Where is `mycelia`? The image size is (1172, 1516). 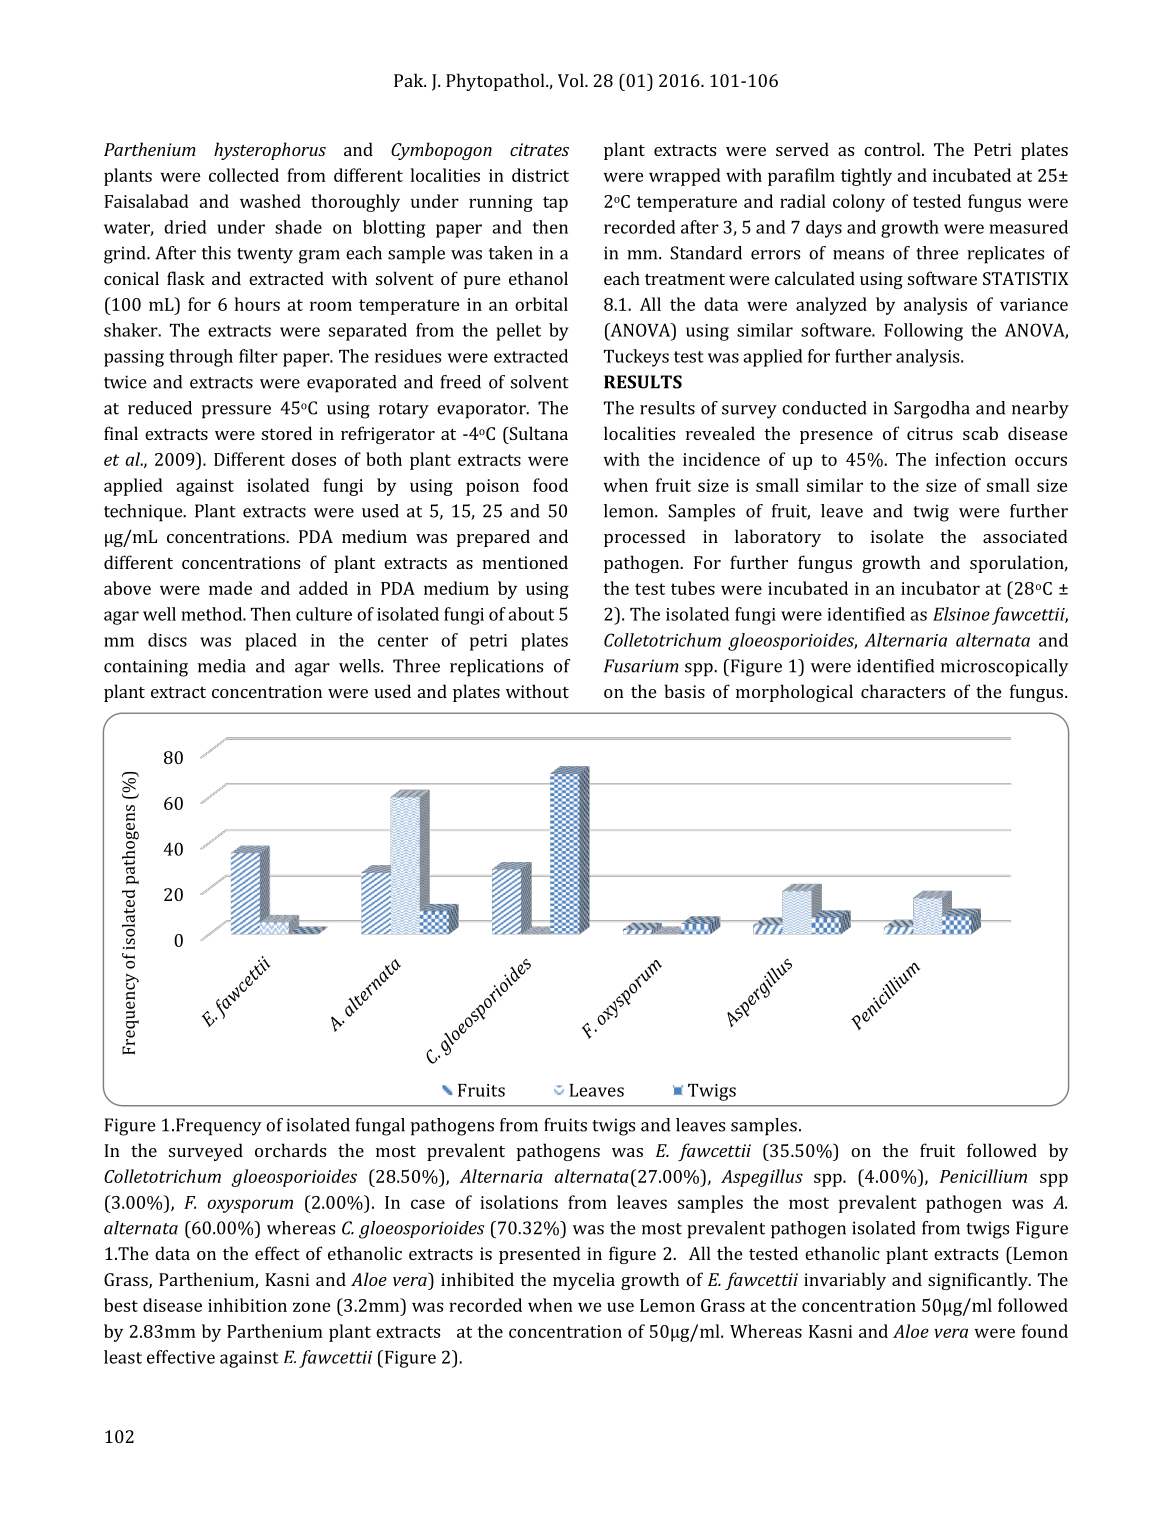 mycelia is located at coordinates (584, 1281).
